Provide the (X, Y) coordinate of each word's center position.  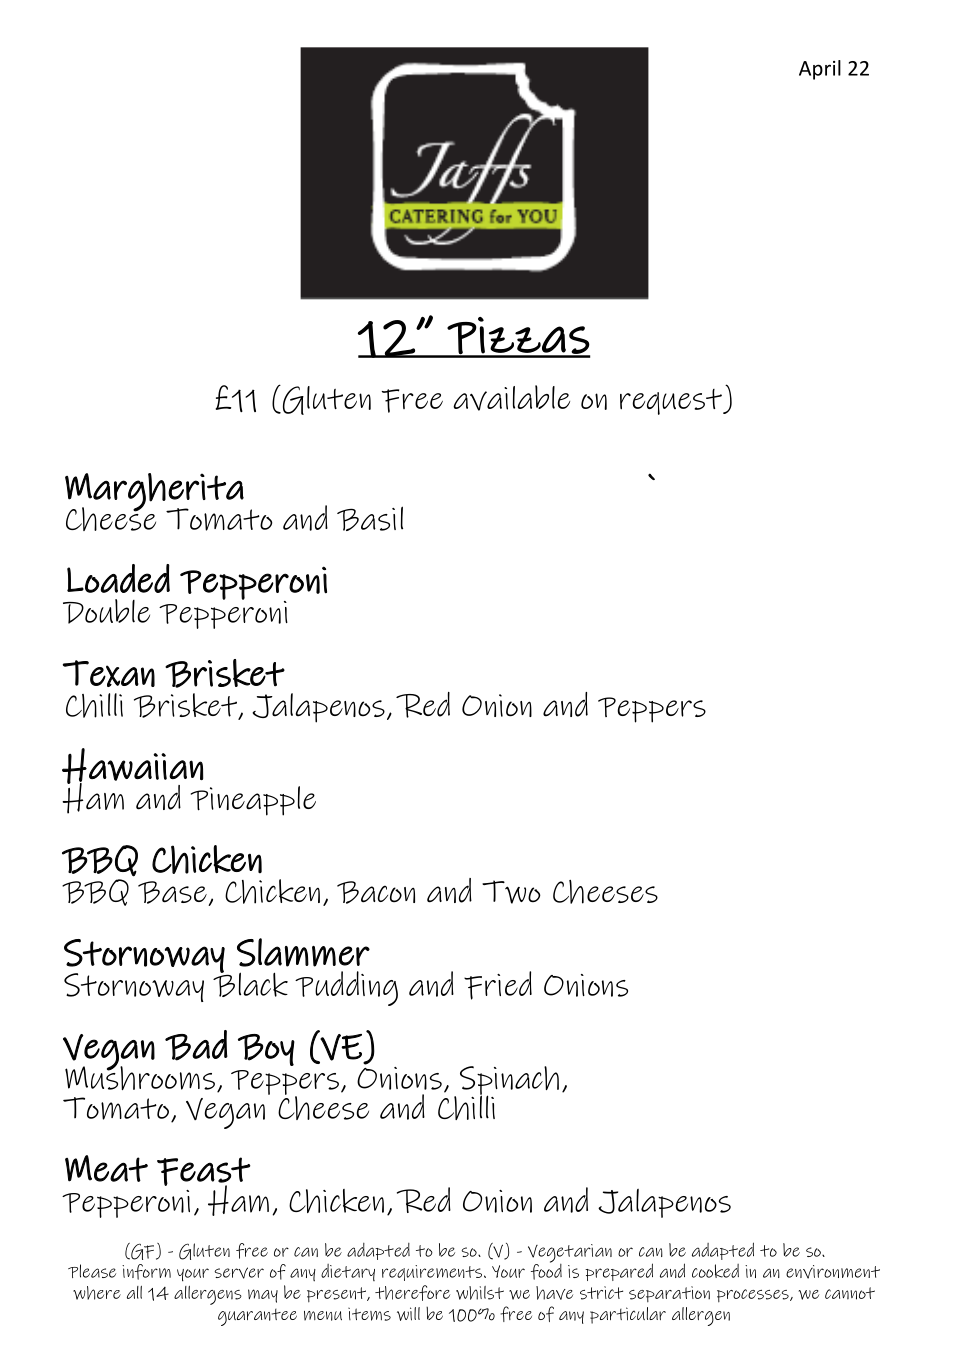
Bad (196, 1045)
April (820, 70)
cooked (715, 1271)
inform (146, 1272)
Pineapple (253, 801)
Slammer (303, 952)
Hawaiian (132, 767)
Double (106, 611)
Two (511, 892)
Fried (498, 985)
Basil (370, 518)
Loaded (118, 578)
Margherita (154, 493)
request (672, 402)
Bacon (376, 892)
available (511, 398)
